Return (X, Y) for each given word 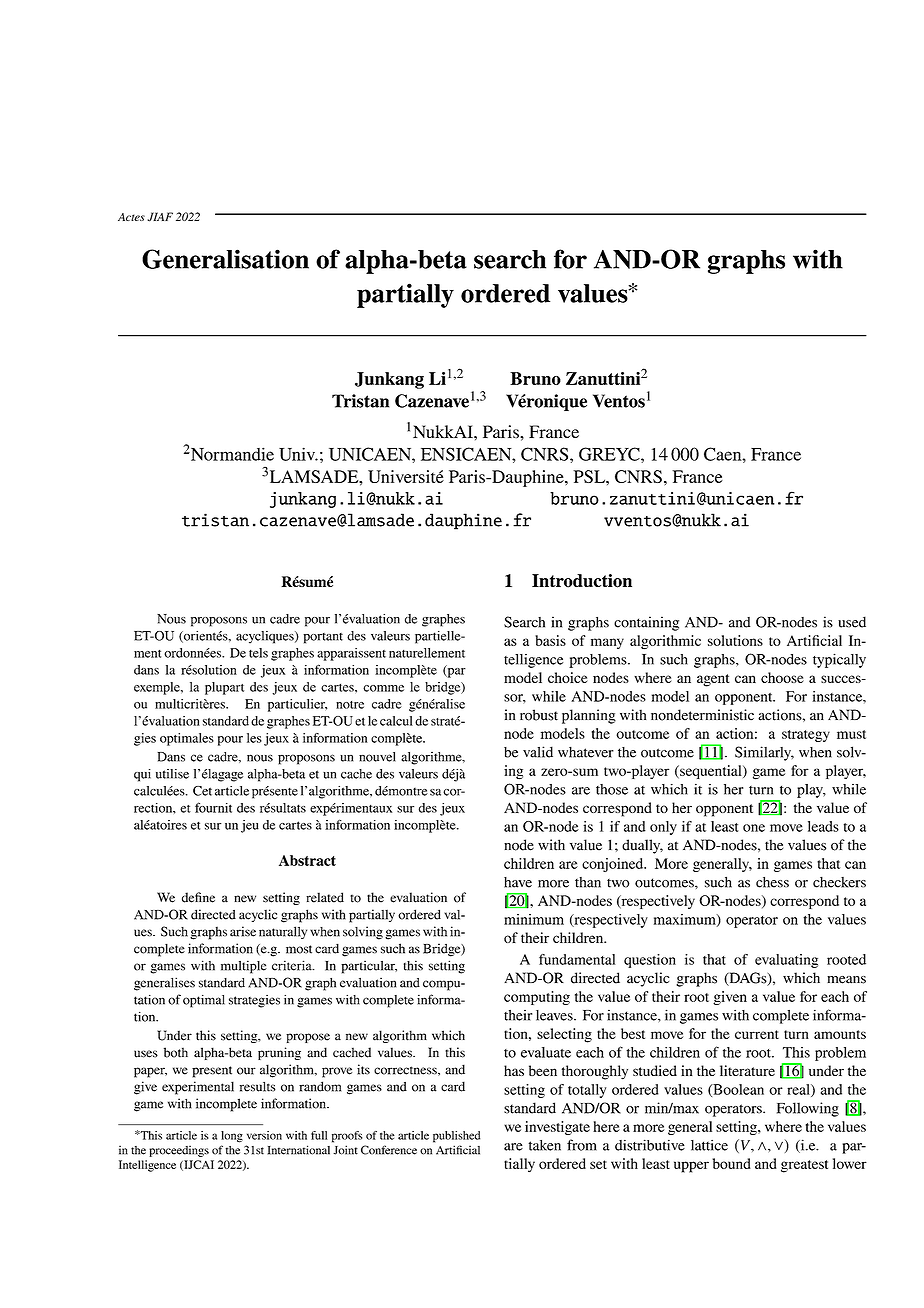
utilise (172, 774)
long (232, 1137)
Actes (131, 217)
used (852, 622)
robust (539, 715)
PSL (590, 476)
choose (782, 677)
